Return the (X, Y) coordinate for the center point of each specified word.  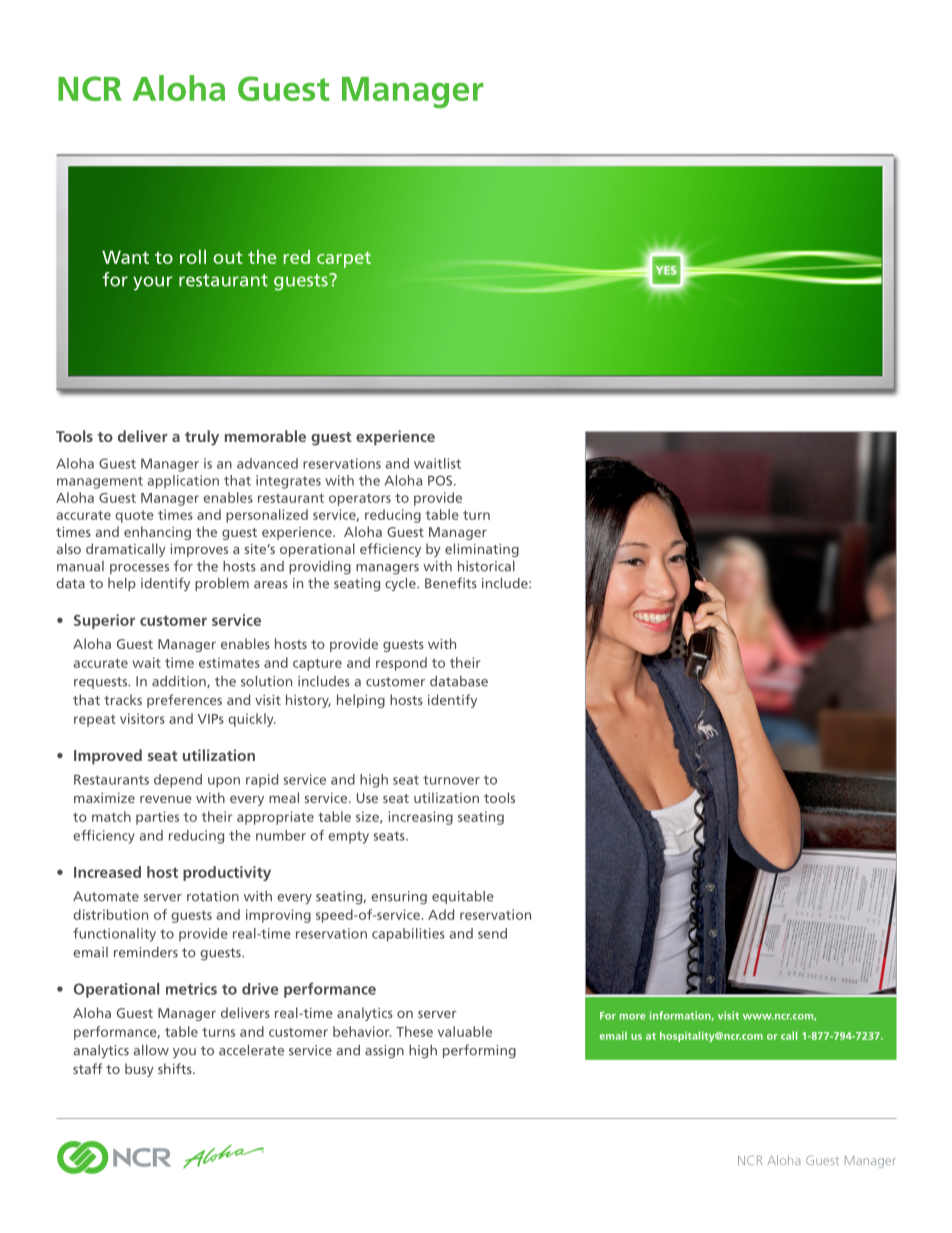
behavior (362, 1031)
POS (441, 480)
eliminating (482, 550)
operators (360, 500)
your (153, 283)
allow (151, 1050)
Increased (107, 872)
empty (348, 837)
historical (486, 566)
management (100, 482)
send (492, 933)
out (228, 257)
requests (102, 683)
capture (317, 664)
